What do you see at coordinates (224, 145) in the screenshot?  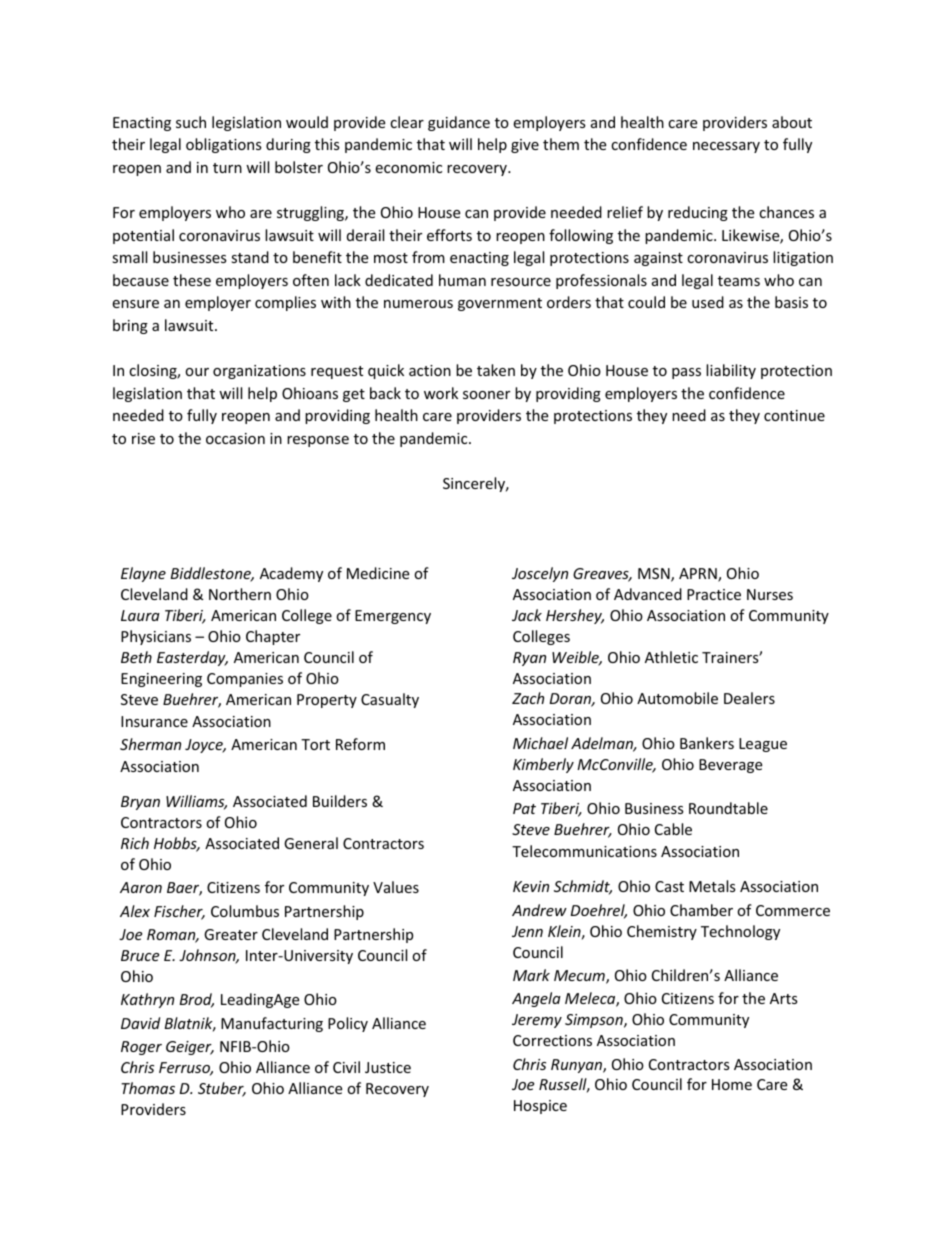 I see `obligations` at bounding box center [224, 145].
